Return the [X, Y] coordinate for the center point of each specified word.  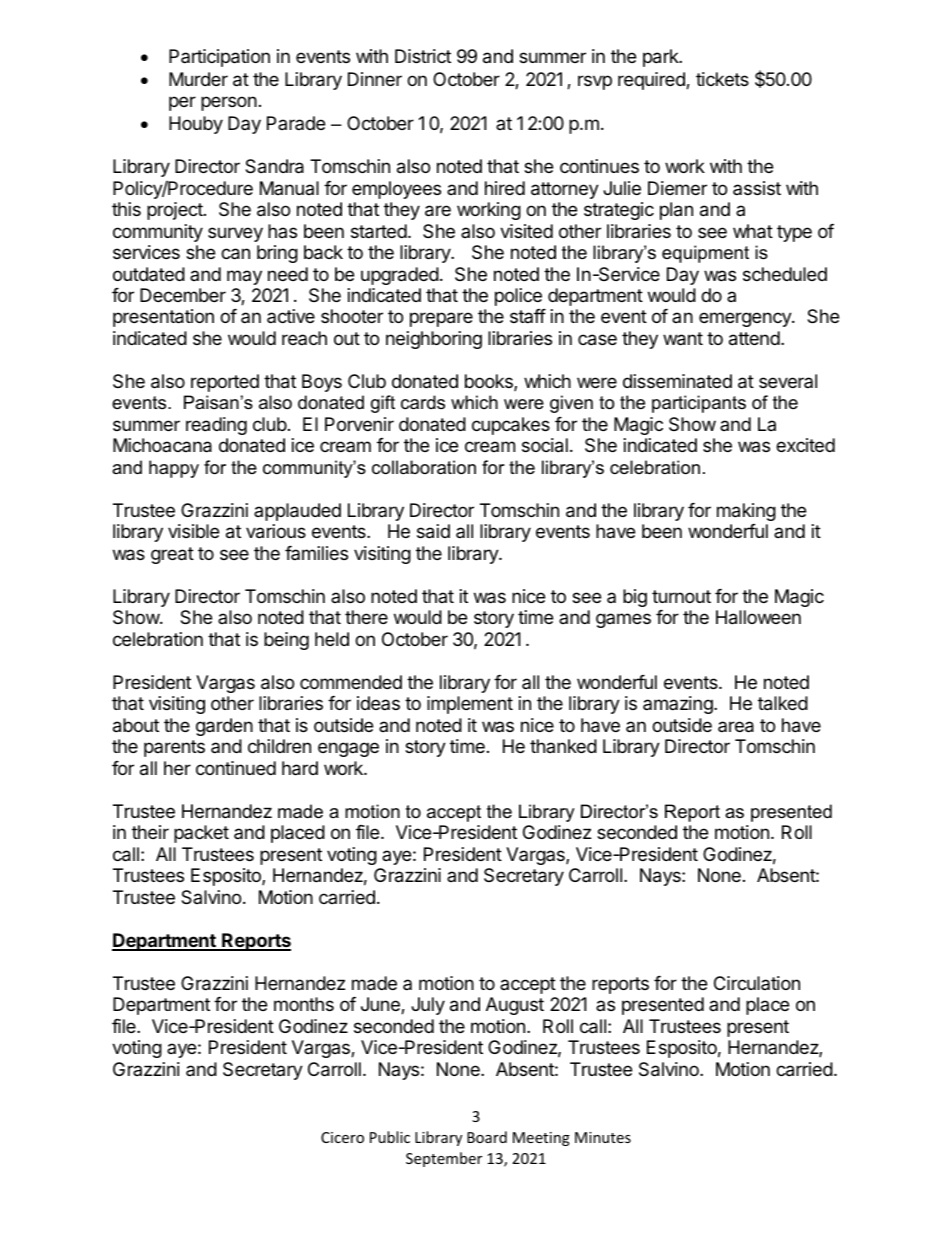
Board [487, 1137]
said [433, 531]
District [423, 56]
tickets [722, 79]
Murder [198, 79]
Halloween [758, 617]
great [172, 555]
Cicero [342, 1137]
